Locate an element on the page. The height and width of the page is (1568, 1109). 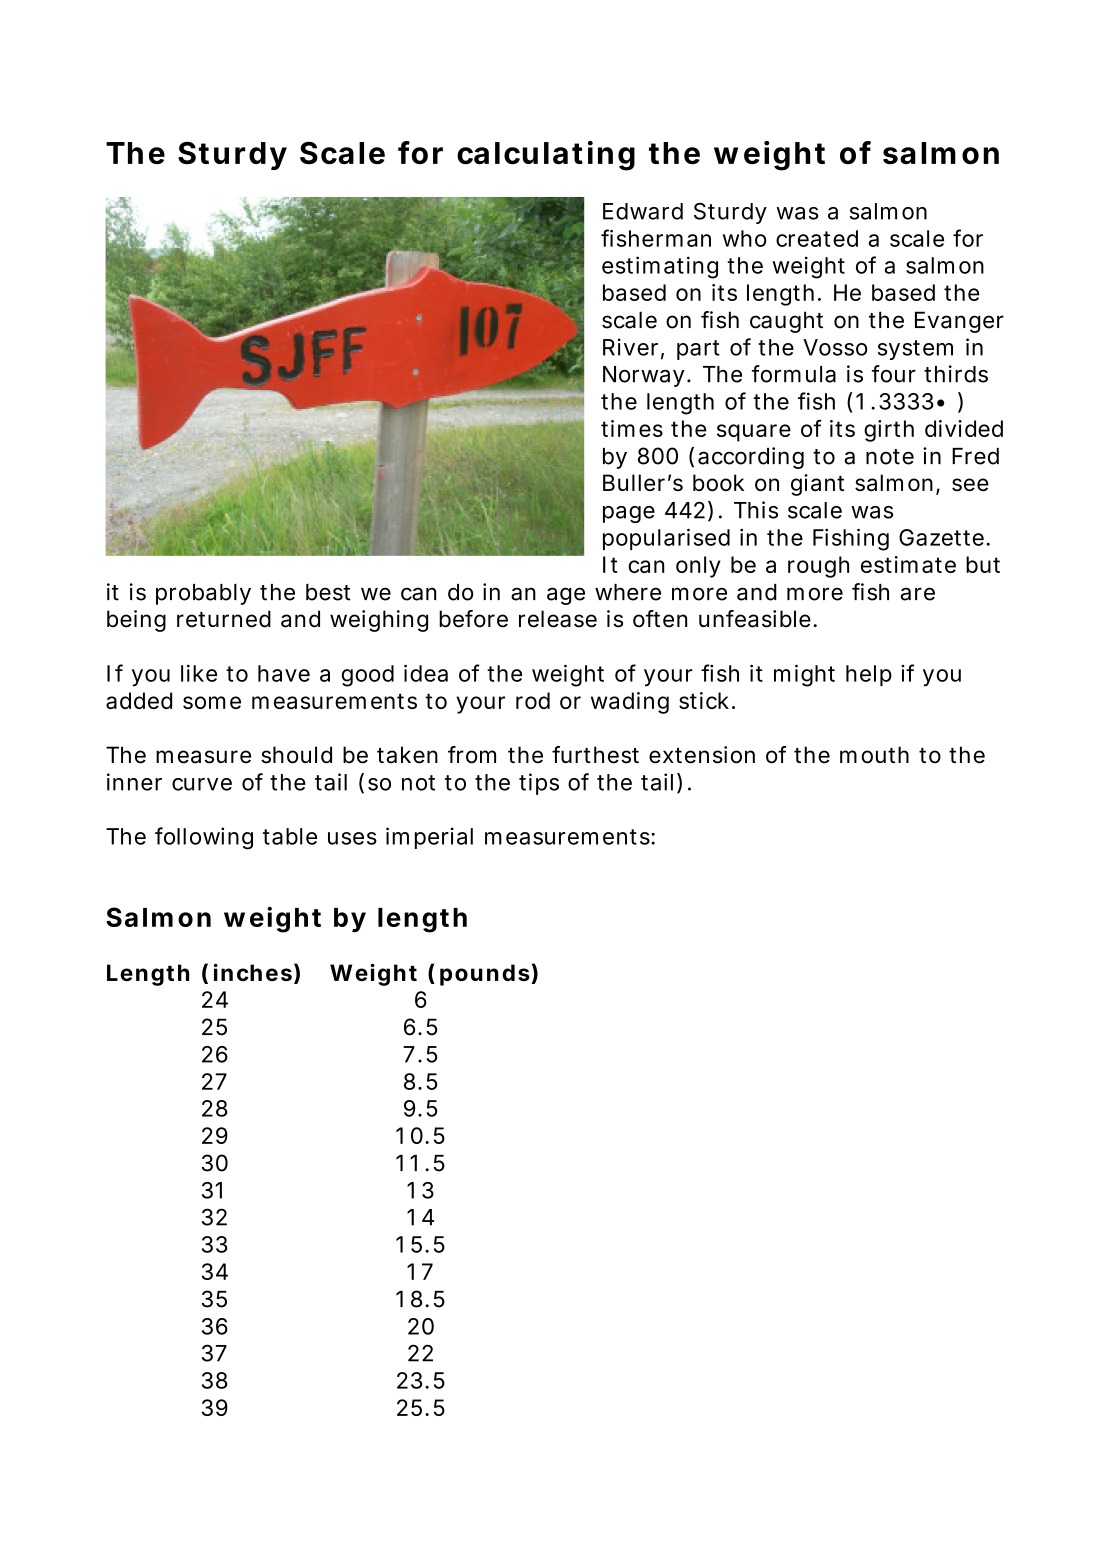
estimating is located at coordinates (660, 267).
